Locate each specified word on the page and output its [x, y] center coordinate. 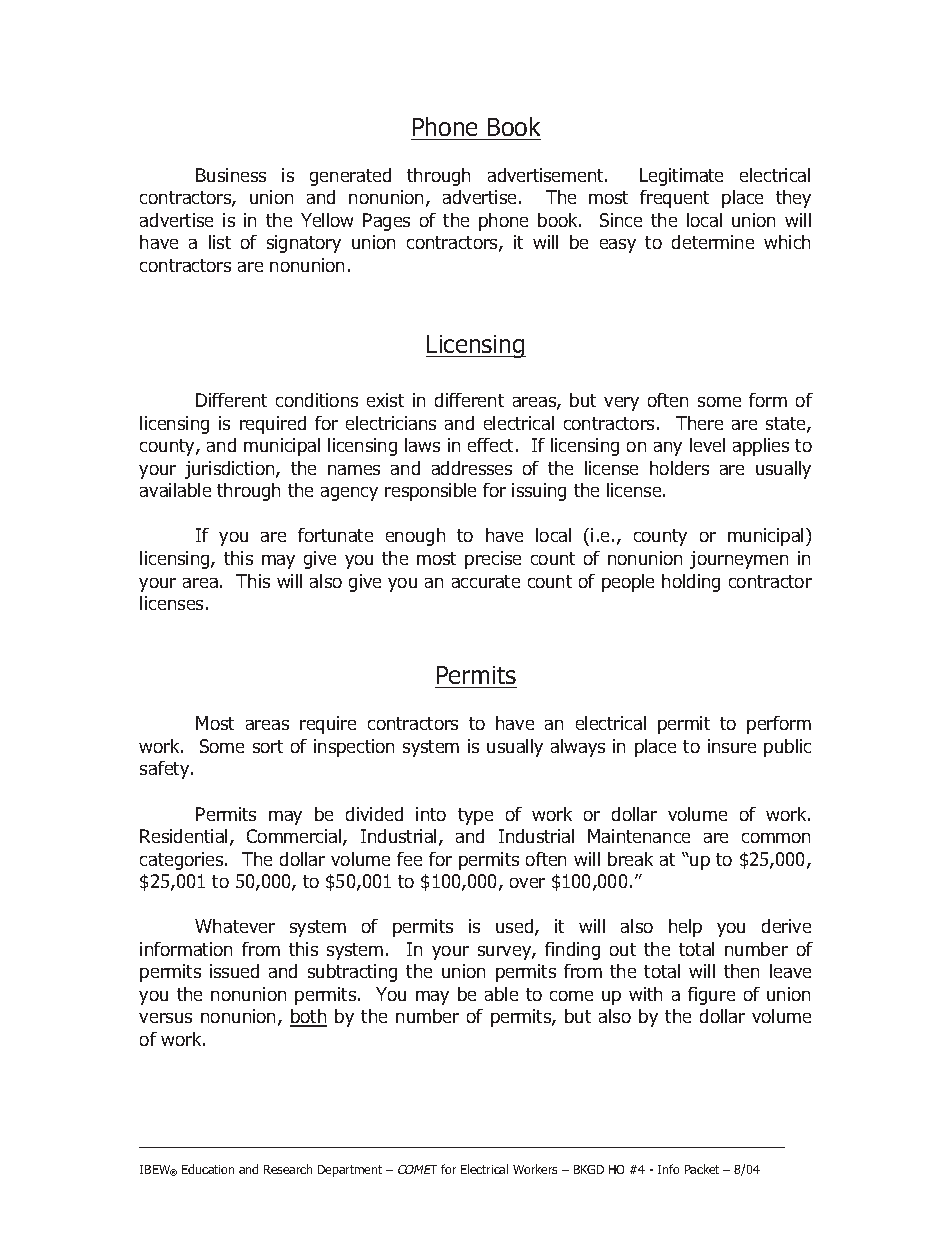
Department [350, 1171]
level [707, 445]
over [527, 883]
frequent [674, 199]
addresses [472, 468]
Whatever [235, 926]
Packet [702, 1169]
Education [208, 1169]
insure [732, 746]
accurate [486, 581]
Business [231, 175]
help [685, 928]
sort [268, 746]
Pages [386, 222]
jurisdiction [231, 470]
